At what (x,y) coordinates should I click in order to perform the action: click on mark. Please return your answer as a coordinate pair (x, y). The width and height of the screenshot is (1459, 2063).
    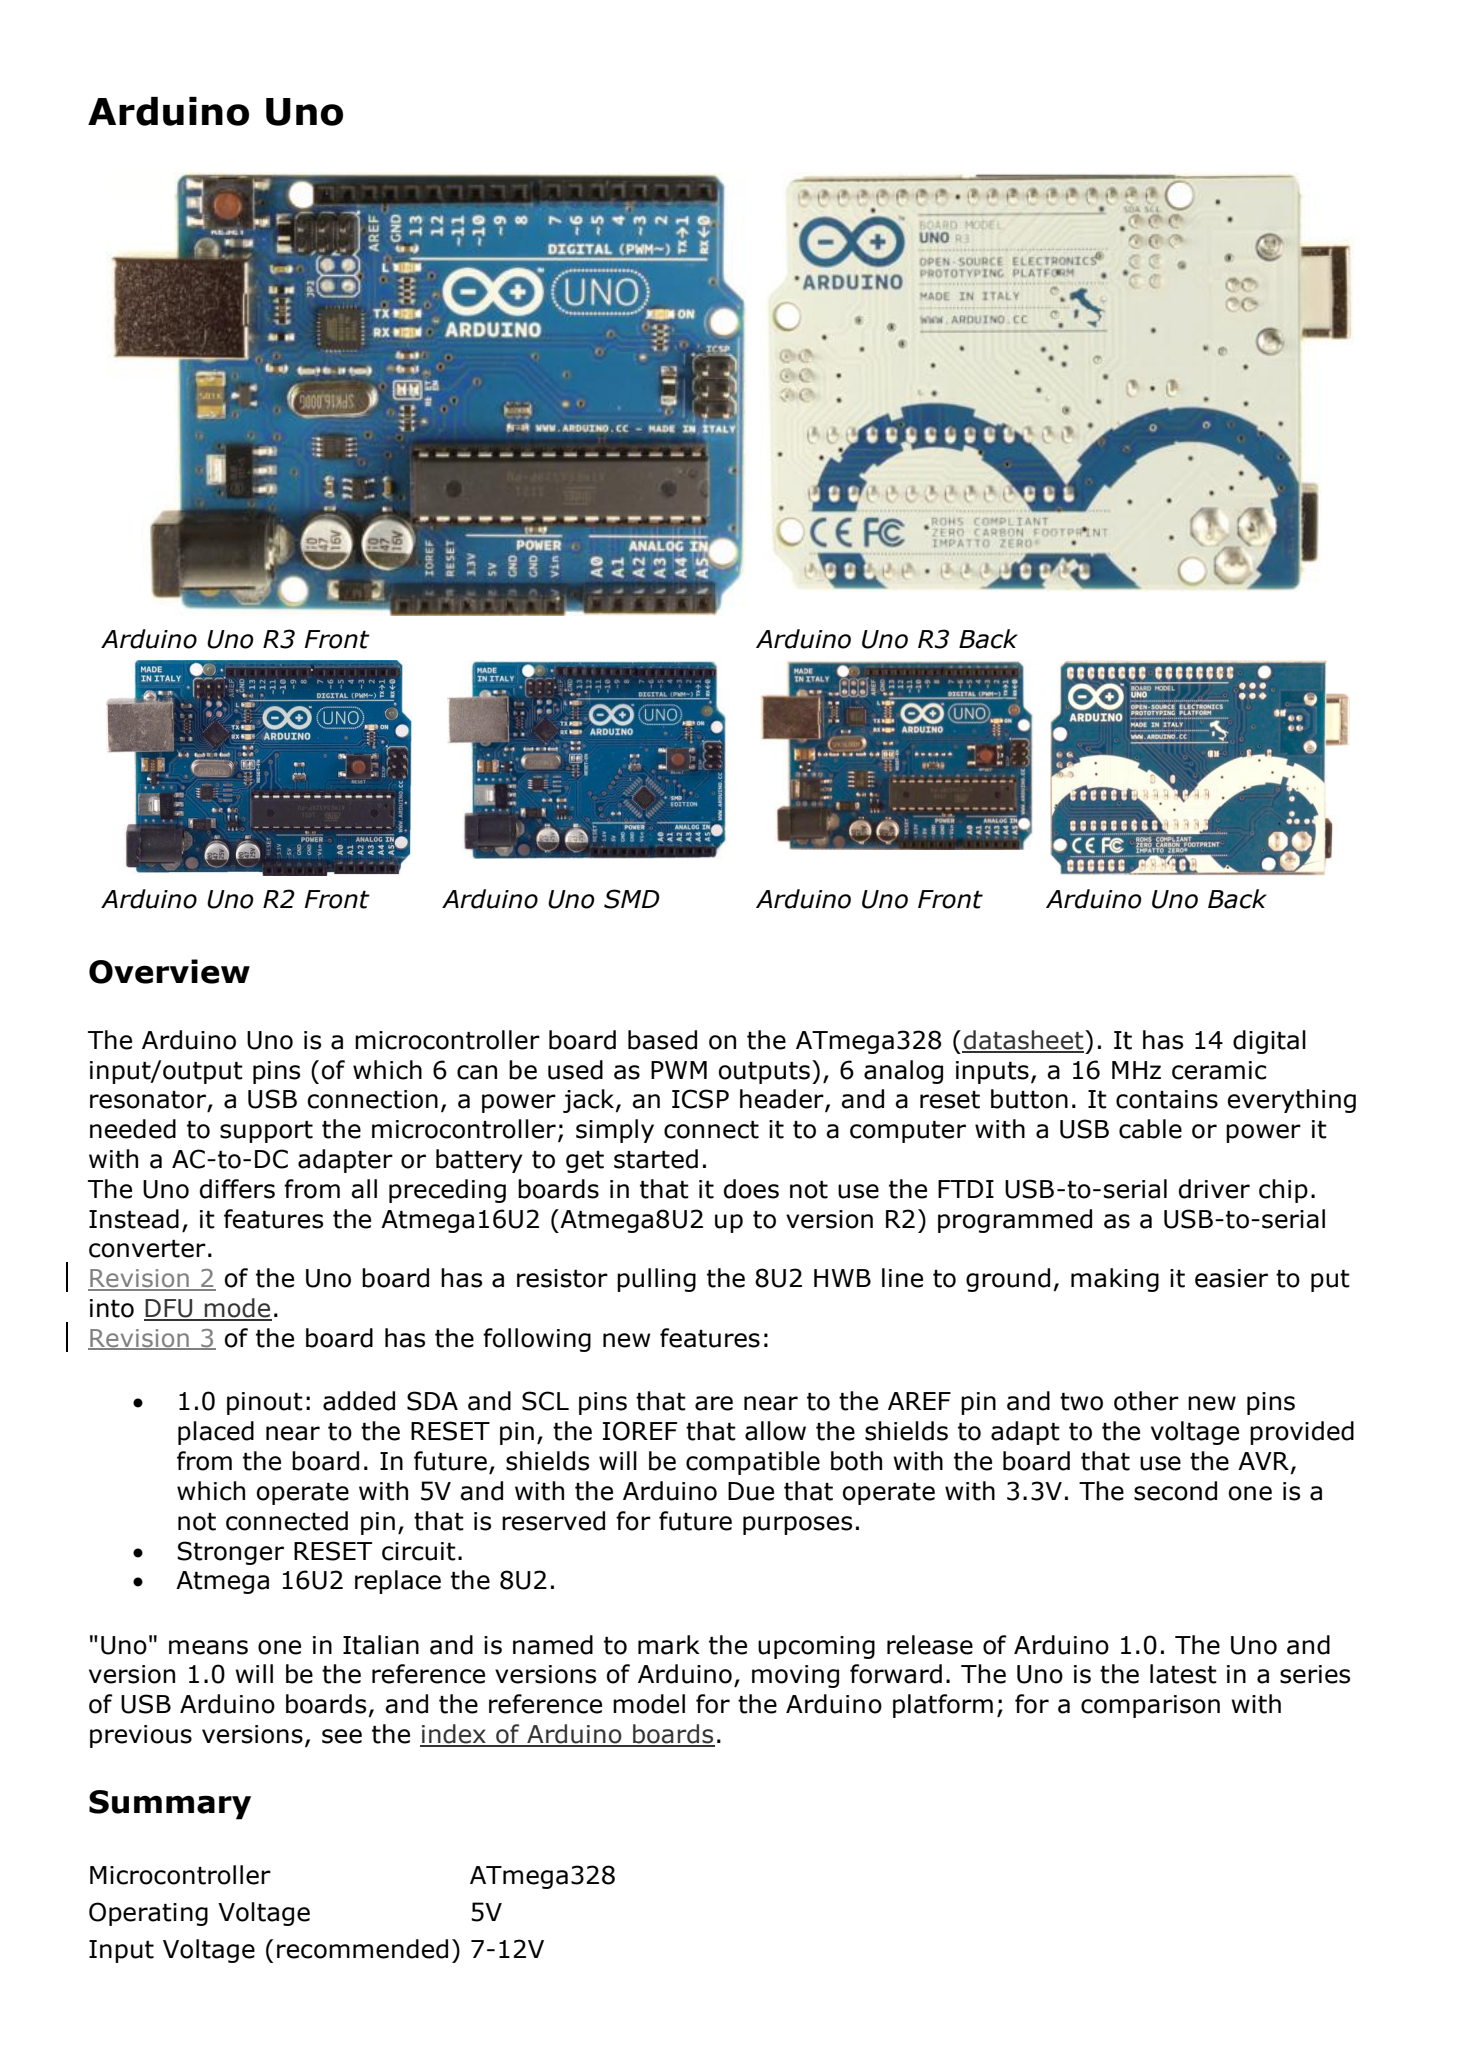
    Looking at the image, I should click on (669, 1645).
